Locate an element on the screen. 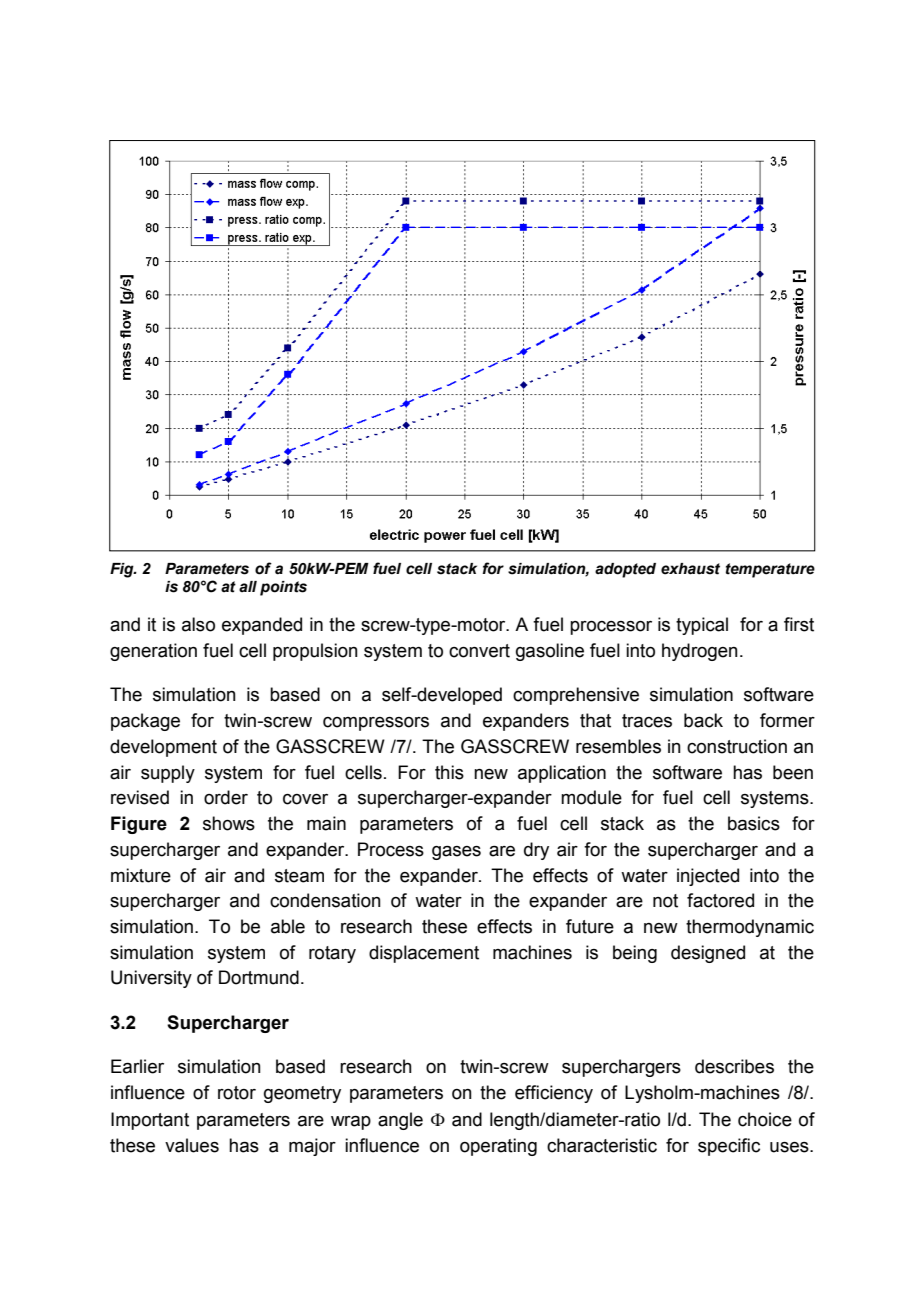 This screenshot has height=1308, width=924. all is located at coordinates (248, 586).
